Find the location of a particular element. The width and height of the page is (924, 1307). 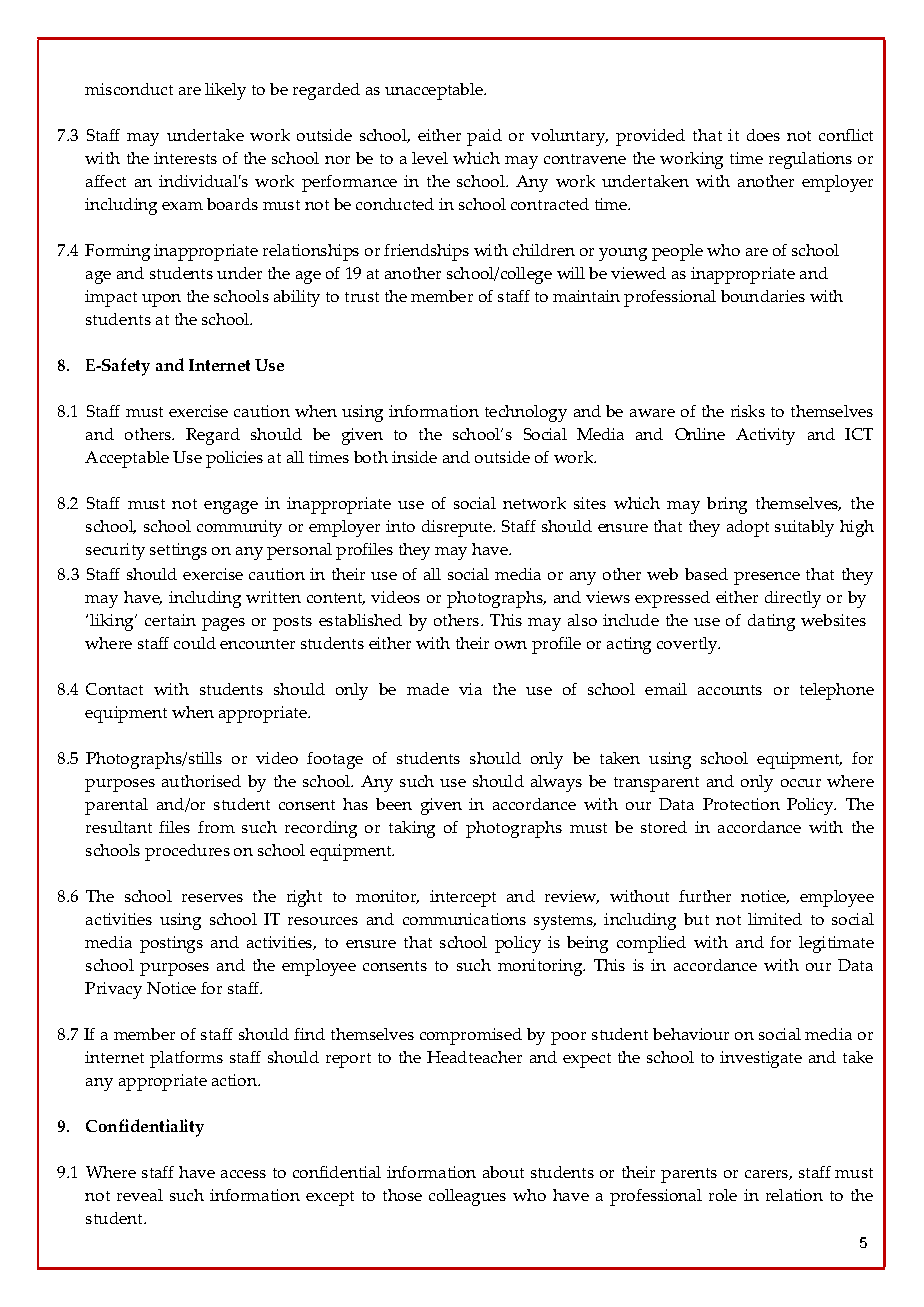

inside is located at coordinates (414, 457).
